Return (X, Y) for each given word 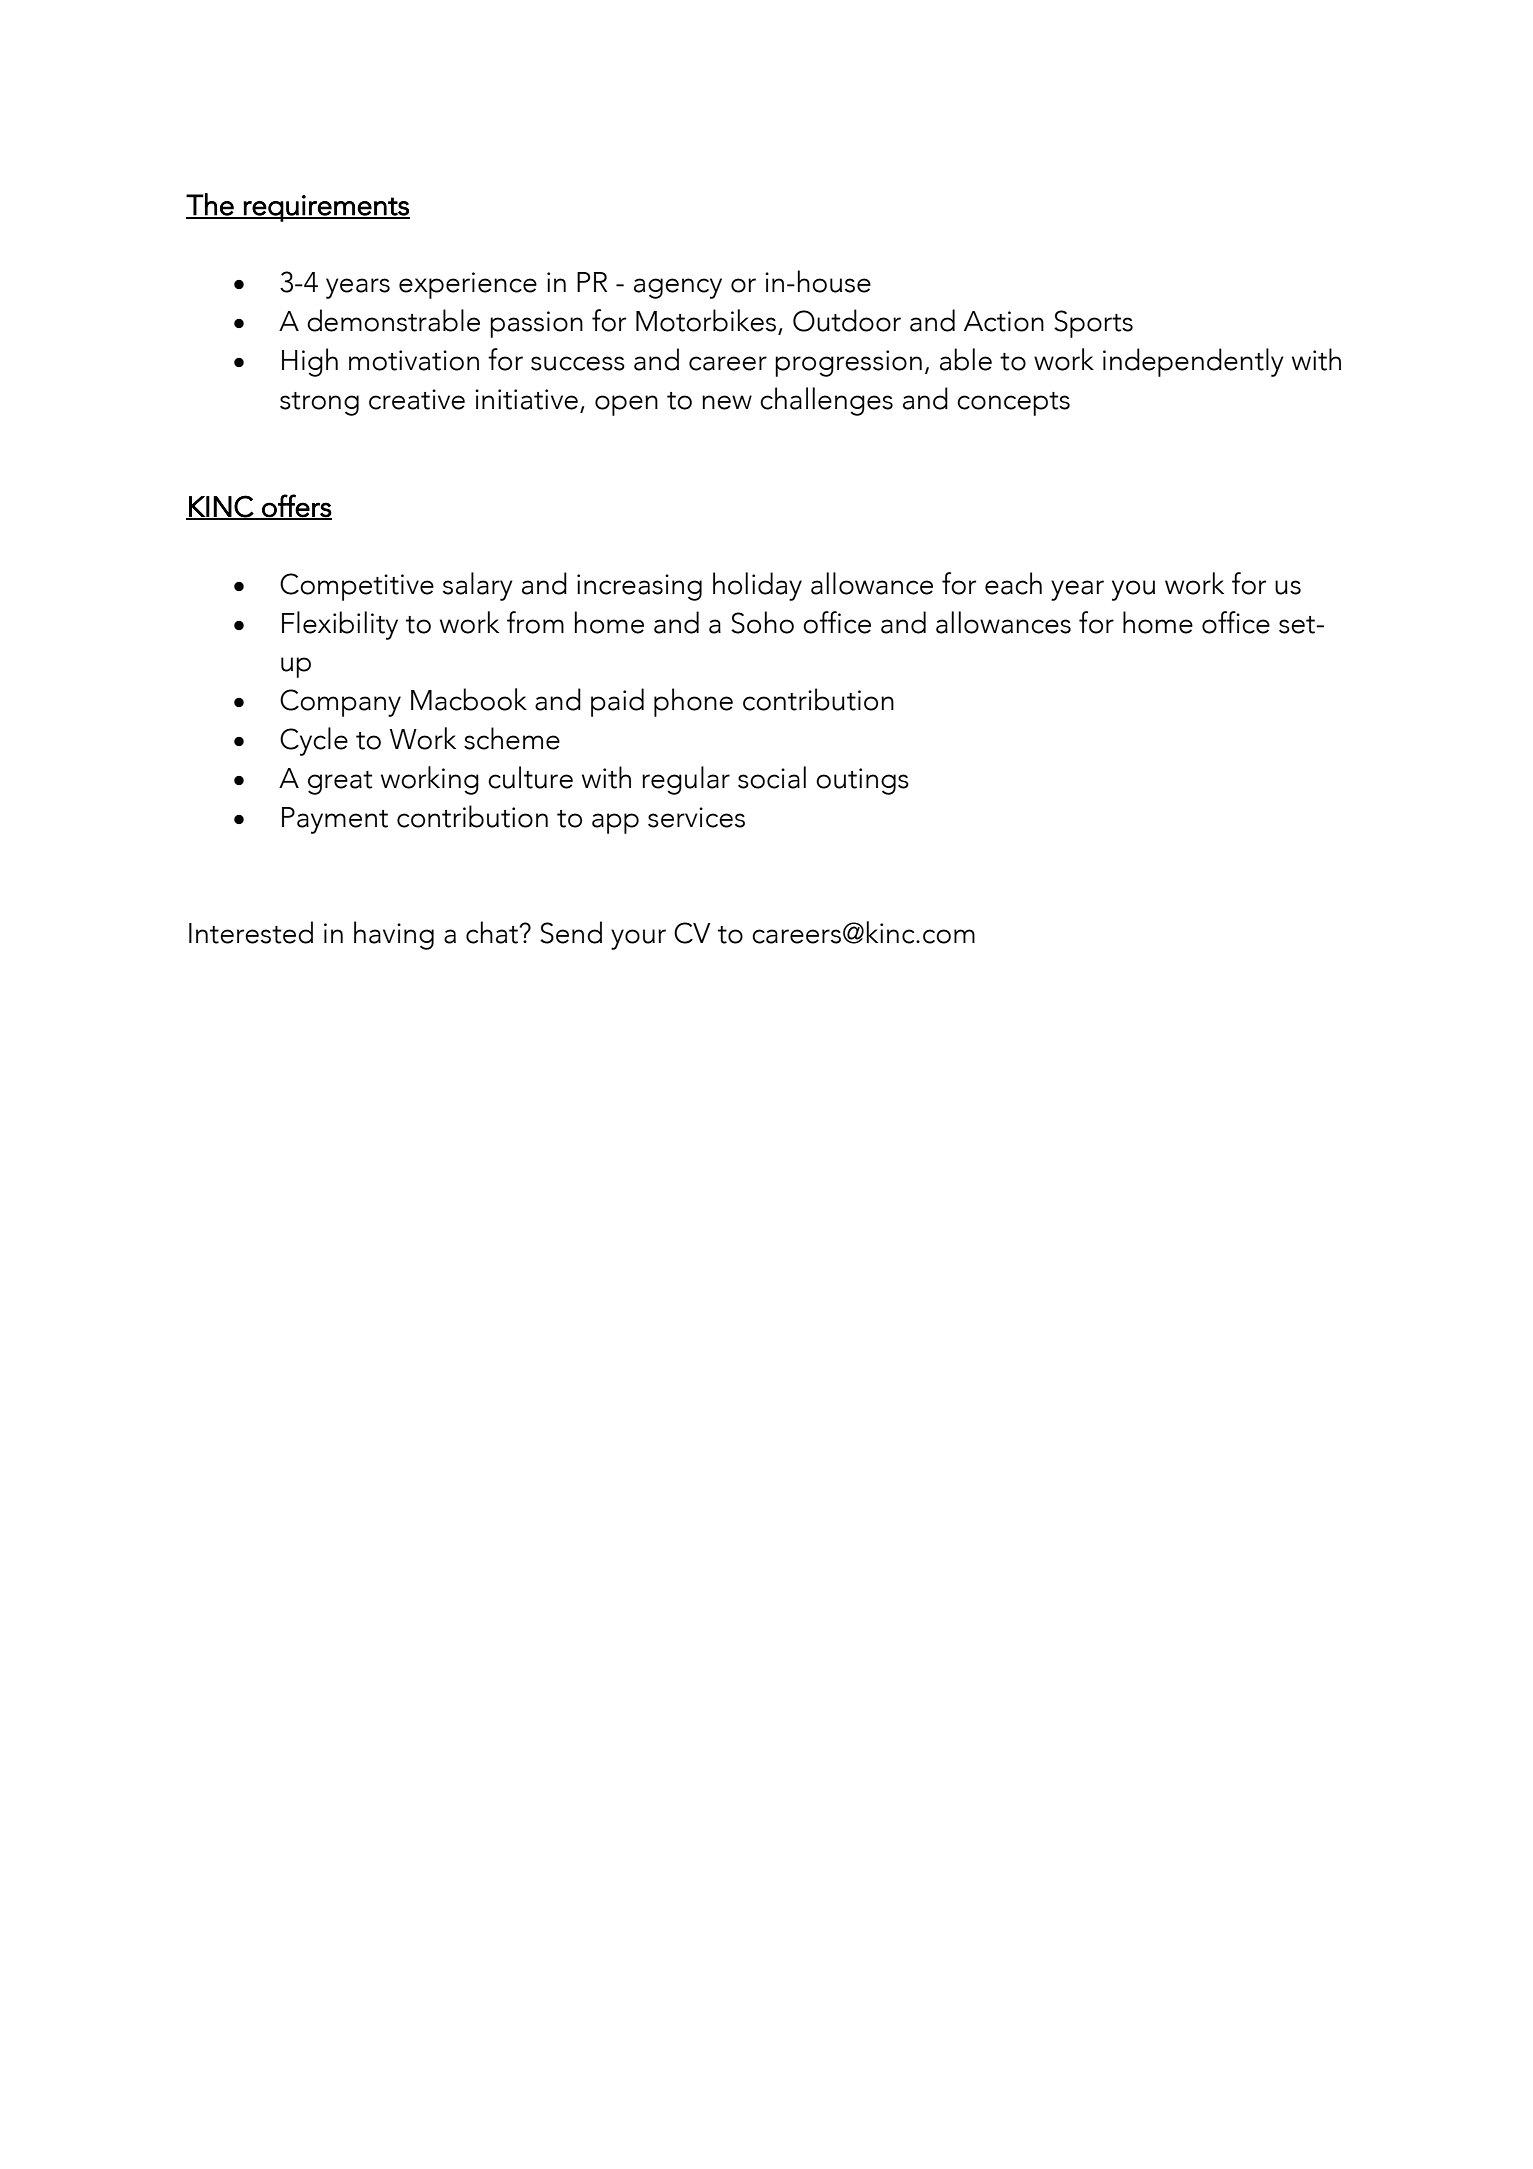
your (638, 939)
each (1013, 583)
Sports (1093, 324)
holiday (757, 586)
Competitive (357, 587)
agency (678, 288)
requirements (326, 208)
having (394, 935)
